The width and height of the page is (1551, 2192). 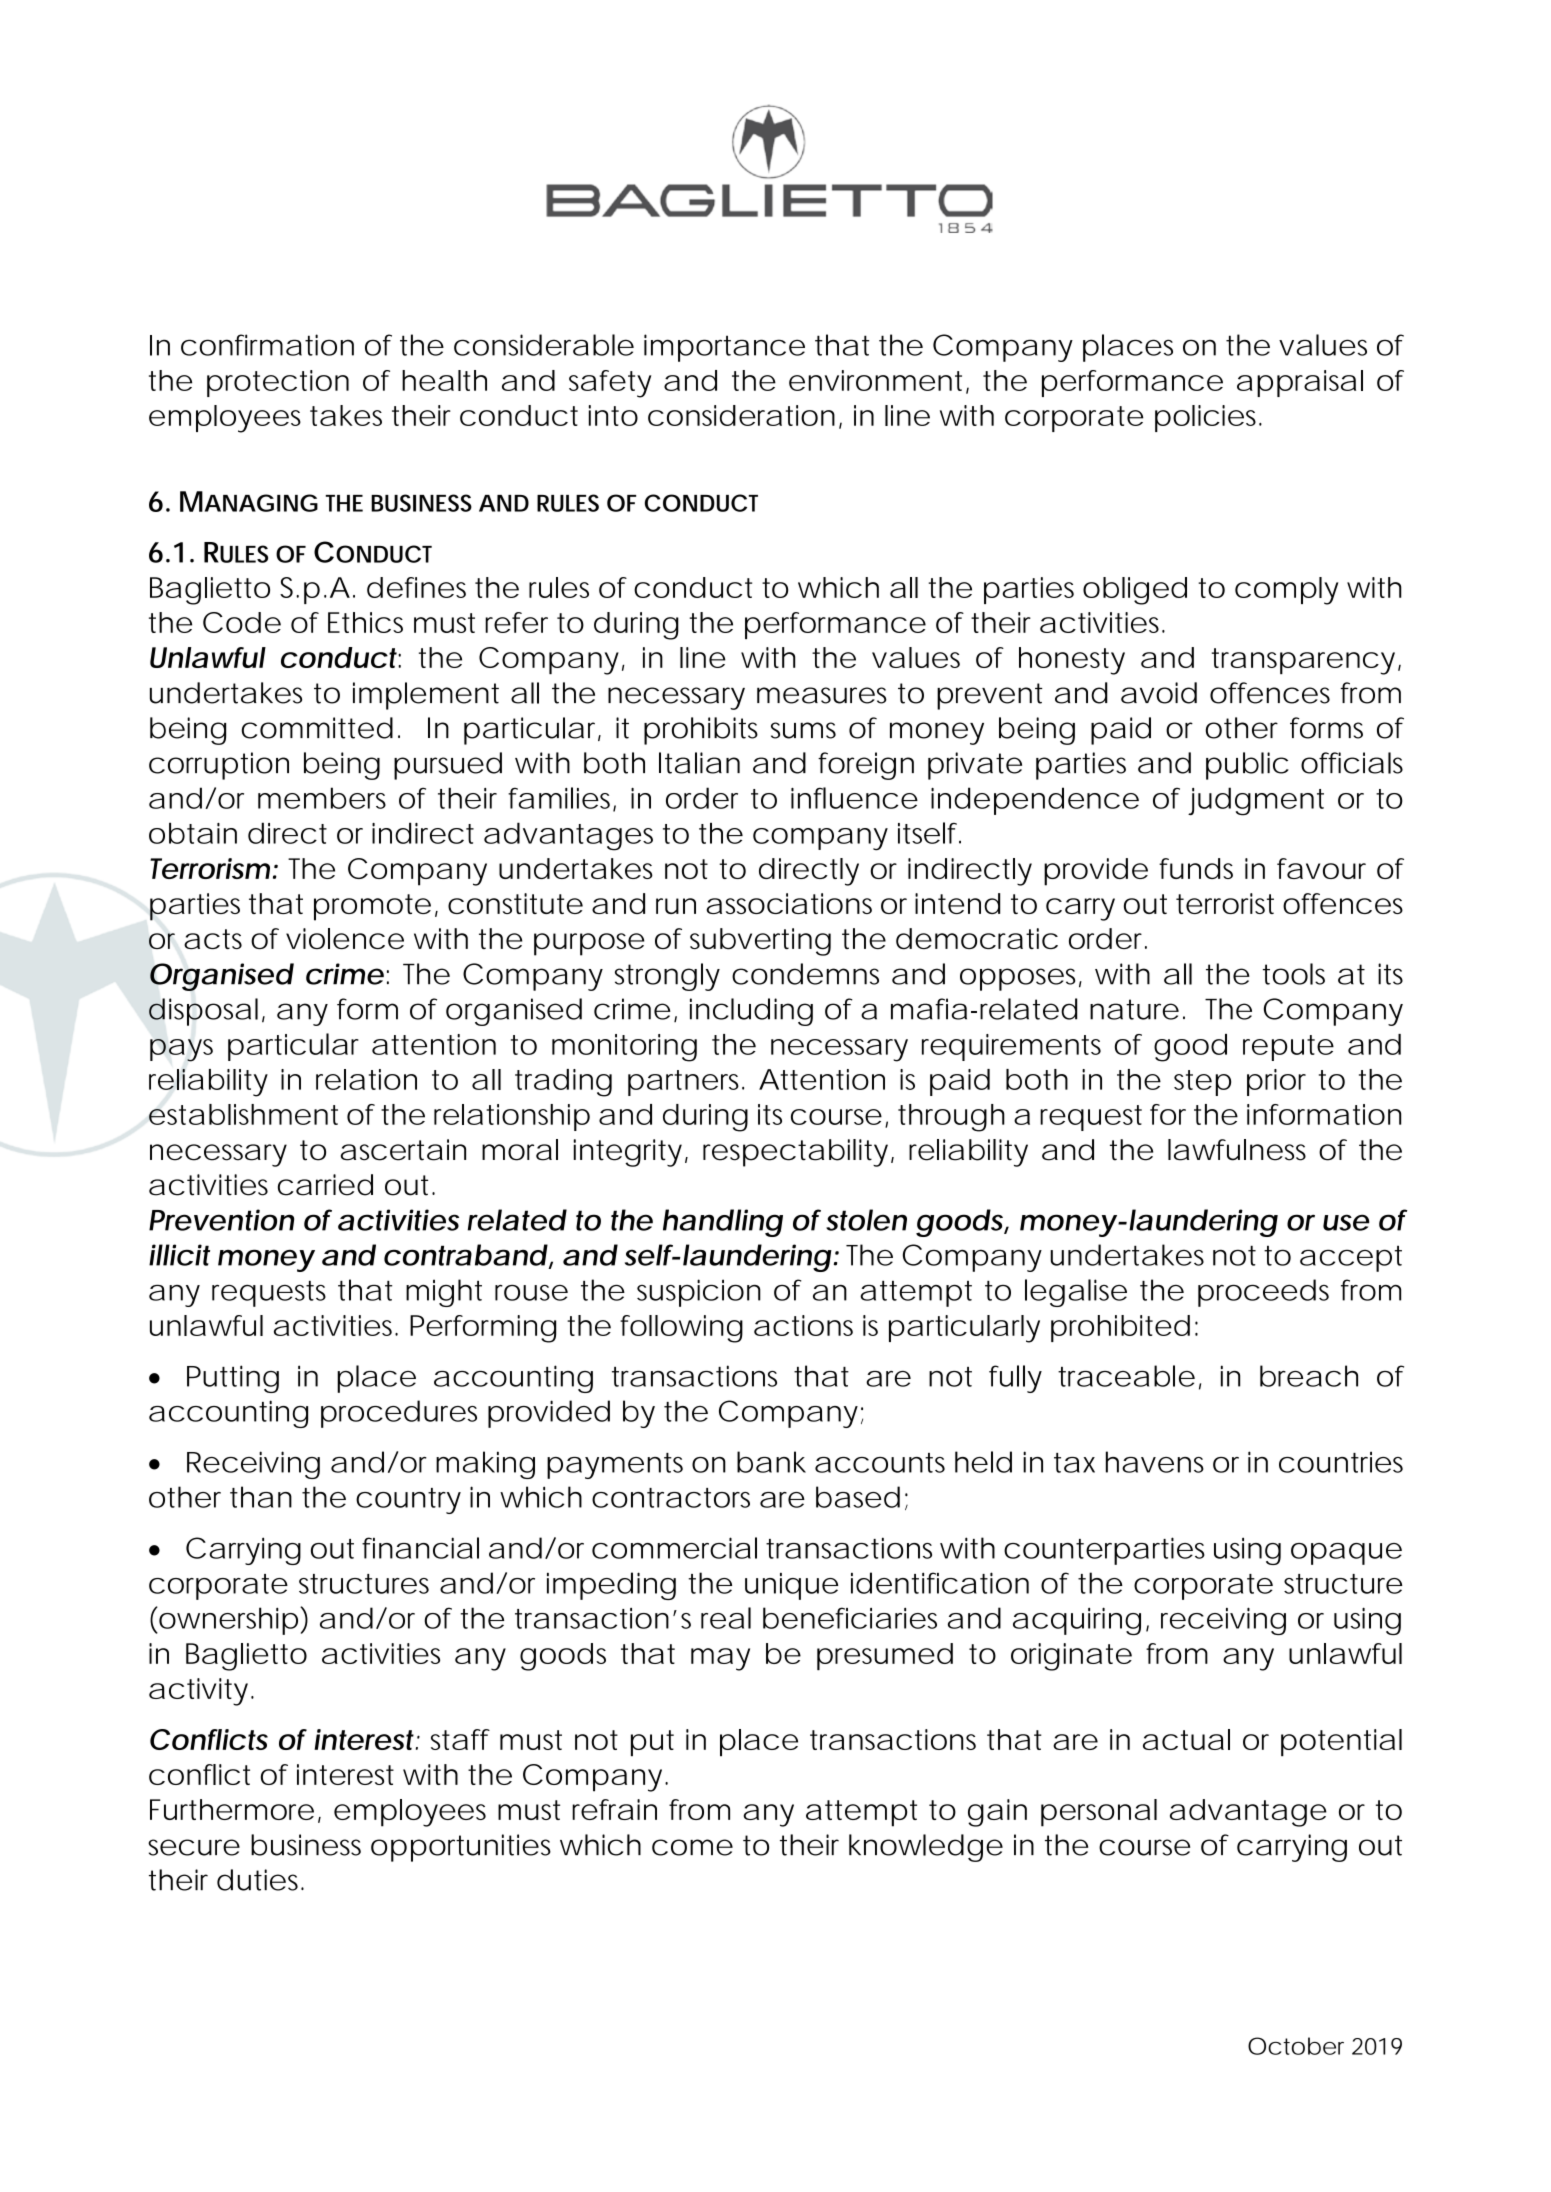 What do you see at coordinates (403, 1150) in the page?
I see `ascertain` at bounding box center [403, 1150].
